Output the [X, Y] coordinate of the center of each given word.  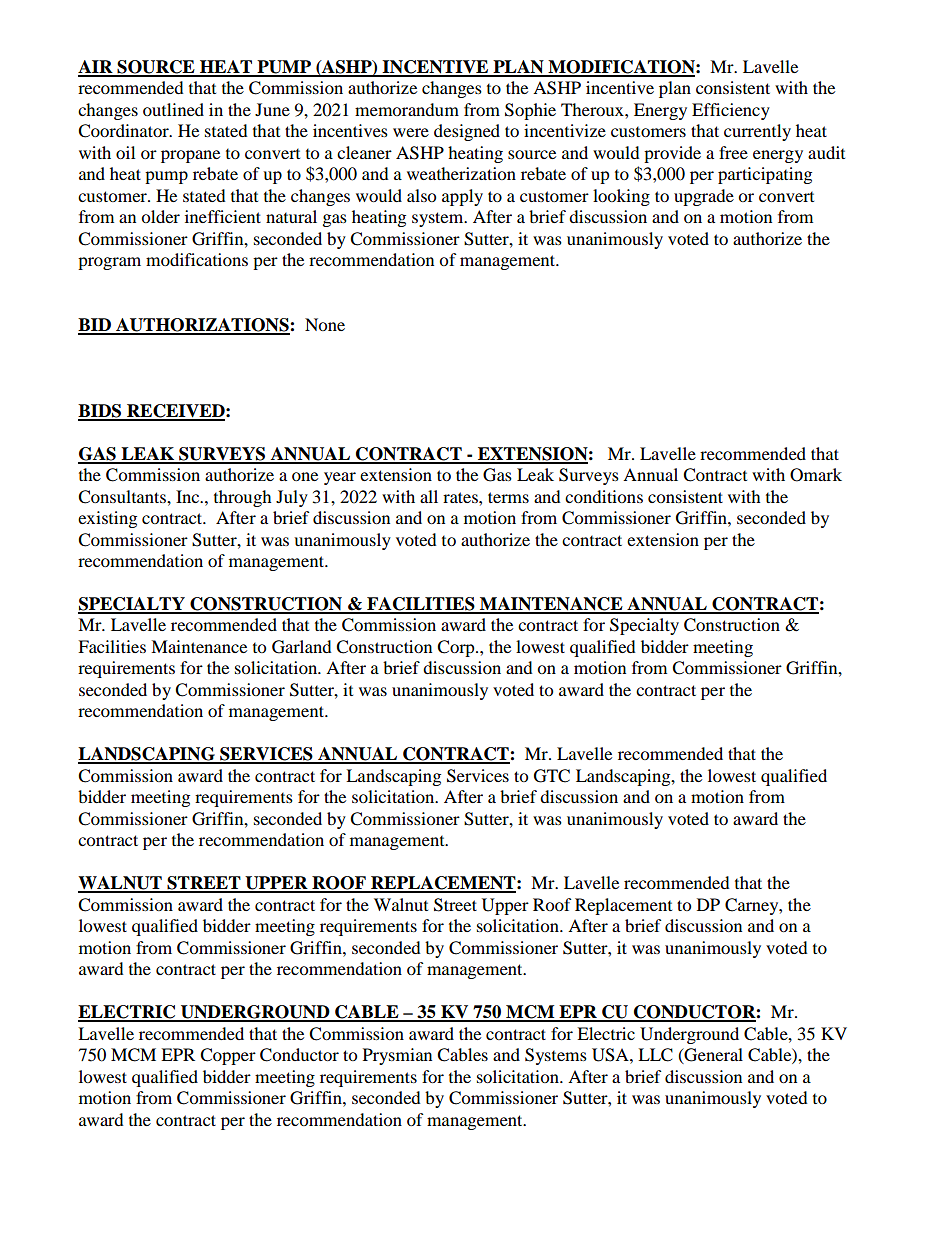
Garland [302, 647]
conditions [604, 496]
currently [757, 132]
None [325, 324]
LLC [655, 1055]
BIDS [101, 412]
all [429, 496]
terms [508, 497]
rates [461, 497]
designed [467, 132]
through [243, 498]
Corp [457, 648]
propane [190, 156]
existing [107, 519]
